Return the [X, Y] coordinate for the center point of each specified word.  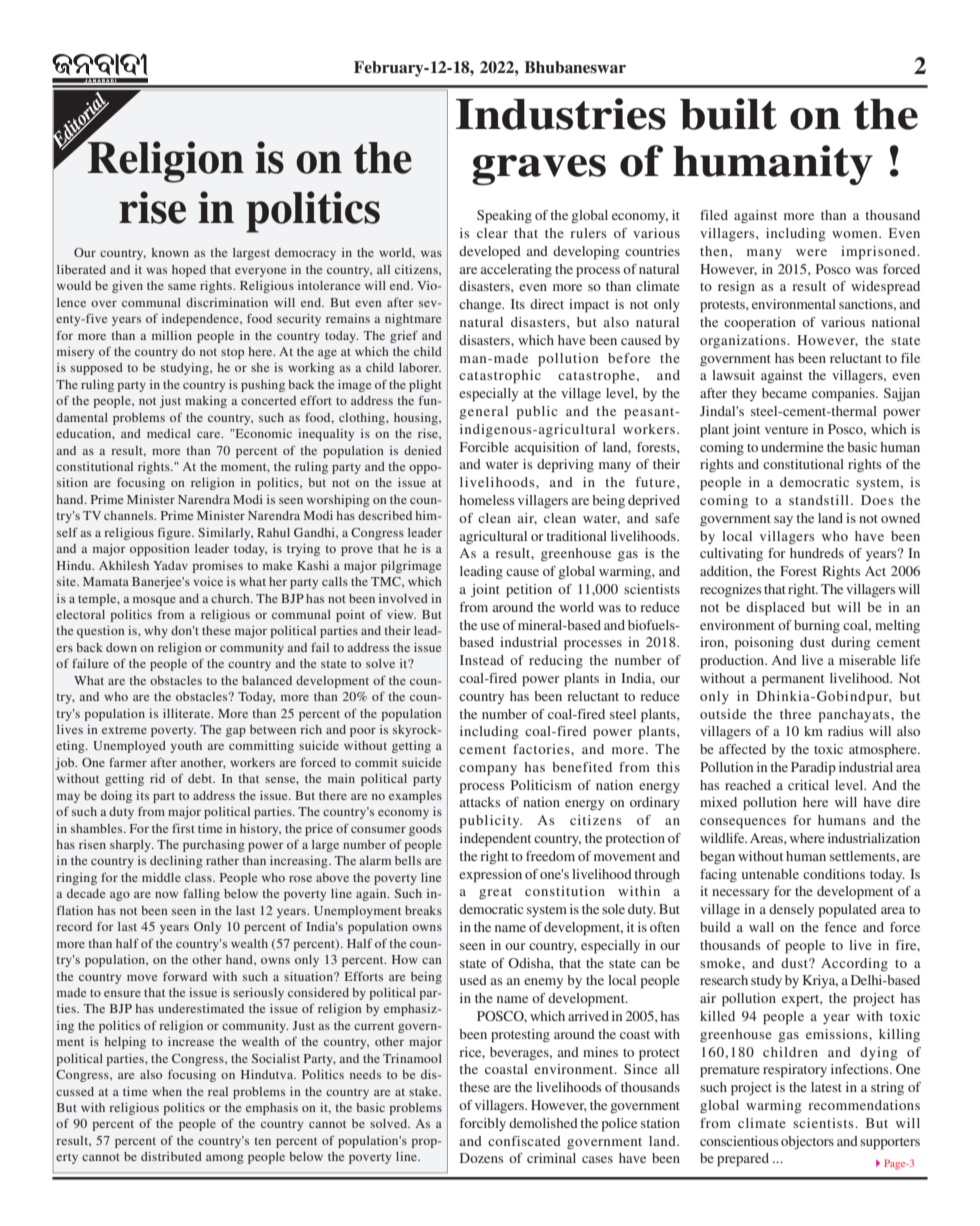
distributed [171, 1156]
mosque [154, 601]
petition [529, 591]
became [784, 393]
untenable [770, 874]
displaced [775, 609]
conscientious [739, 1141]
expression [490, 876]
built [728, 114]
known [170, 252]
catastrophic [500, 377]
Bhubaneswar [575, 67]
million [172, 335]
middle [161, 877]
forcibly [483, 1124]
